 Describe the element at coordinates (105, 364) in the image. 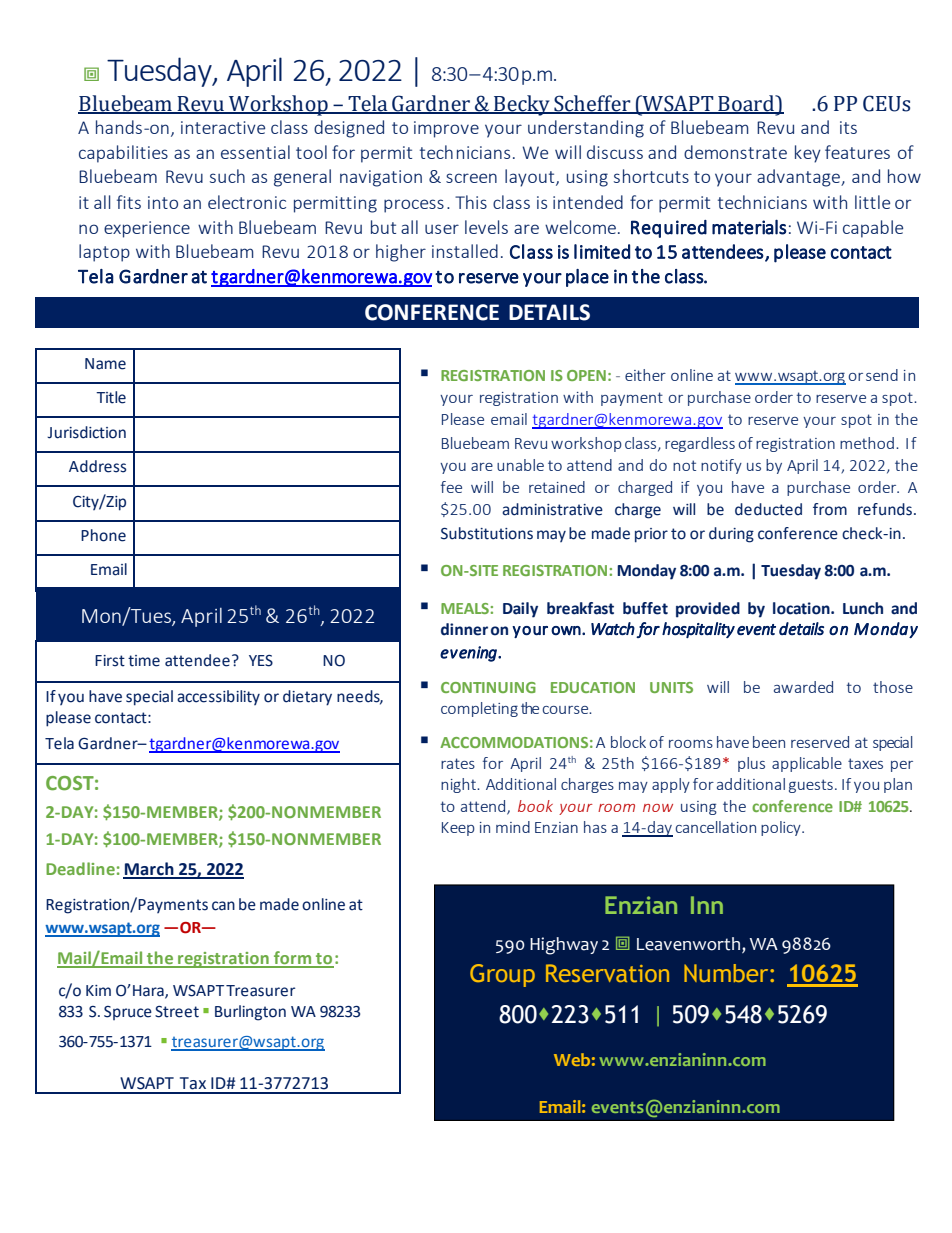

I see `Name` at that location.
